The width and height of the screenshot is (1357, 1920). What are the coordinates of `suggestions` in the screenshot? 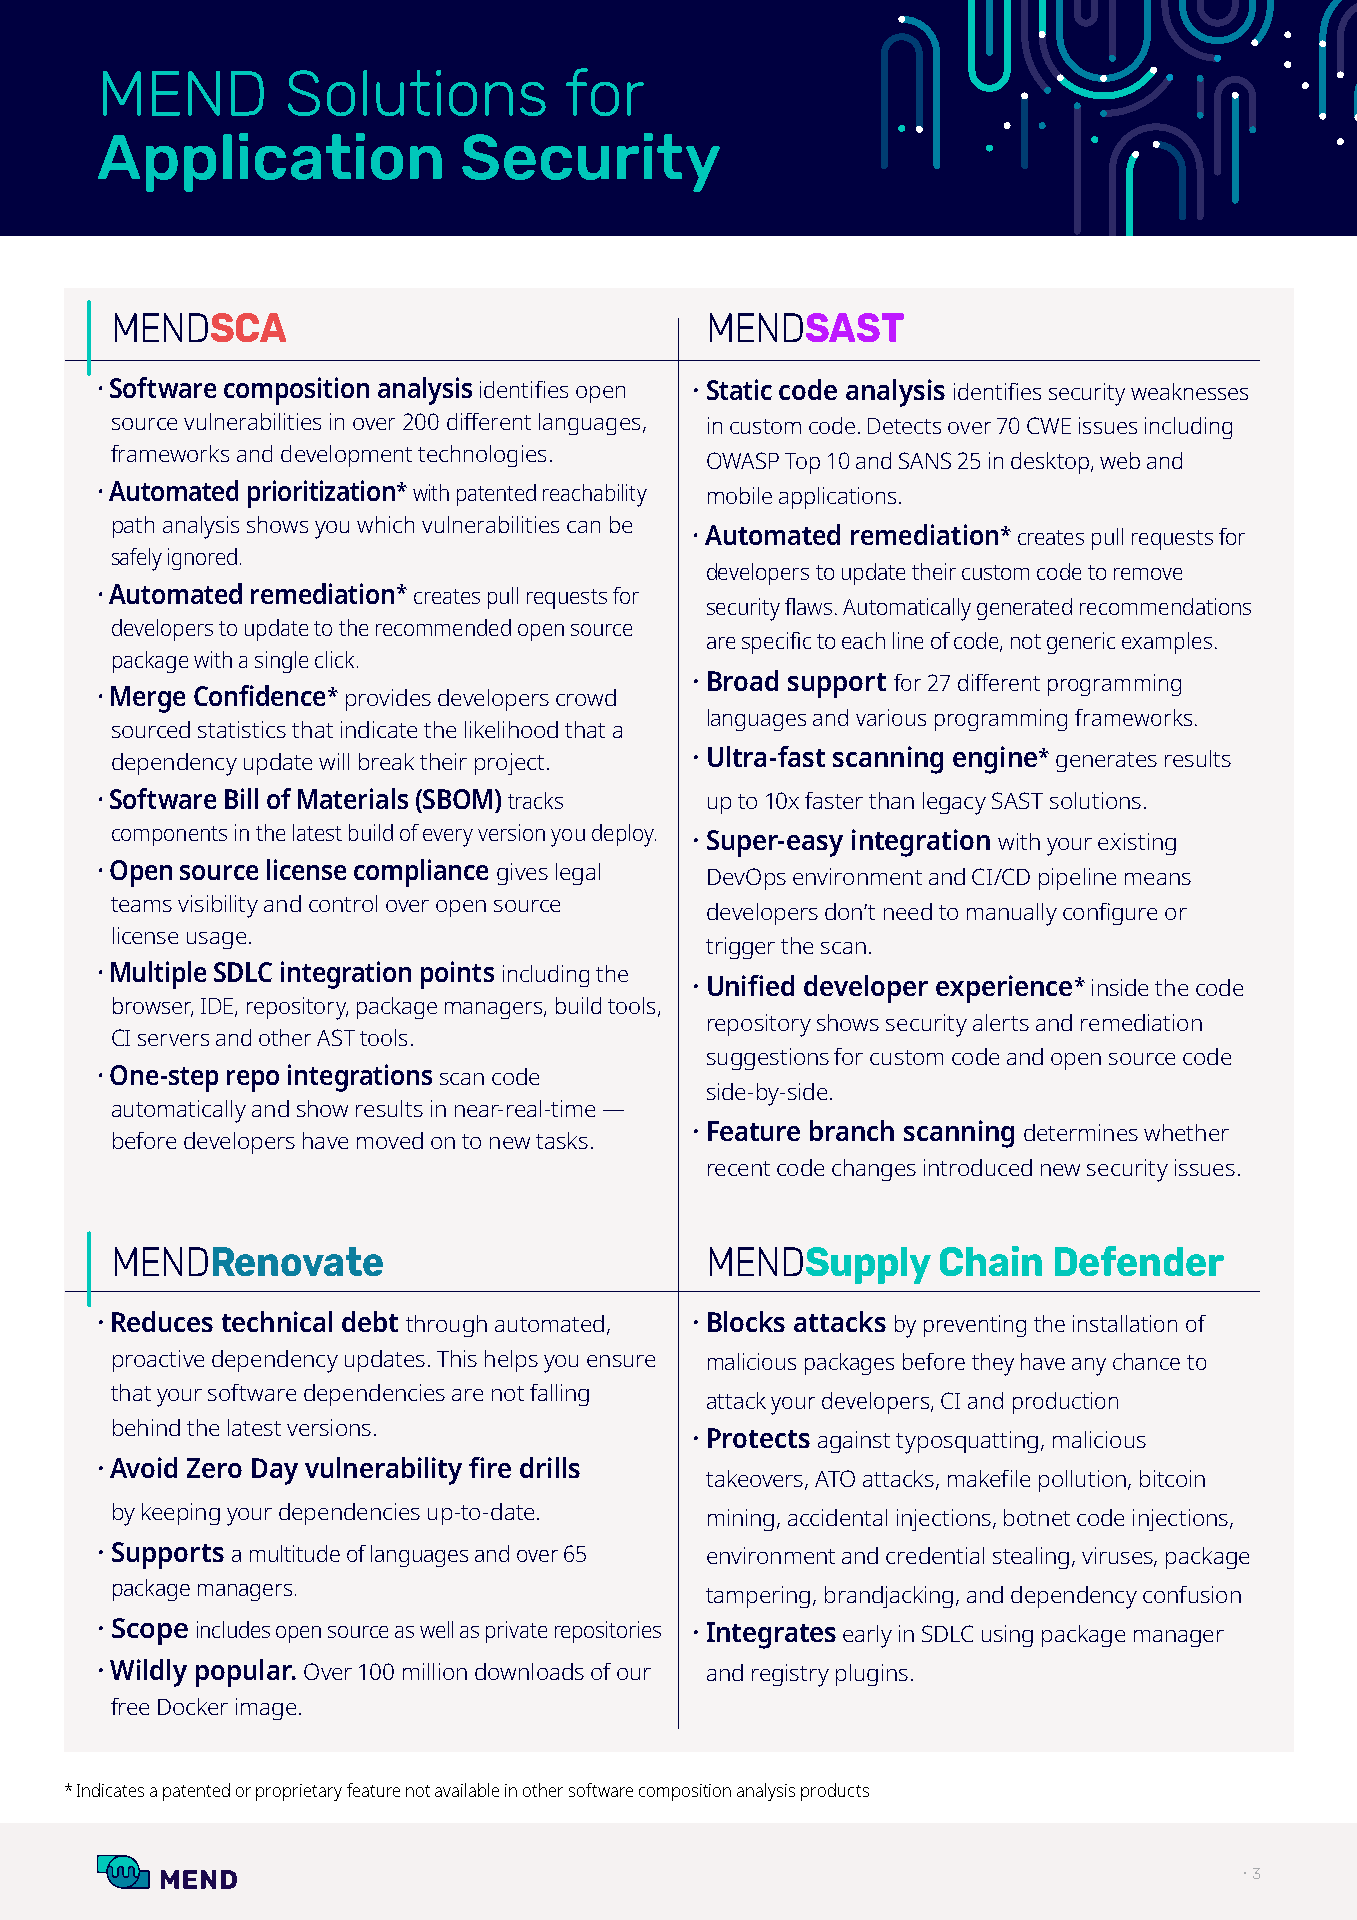 It's located at (768, 1059).
